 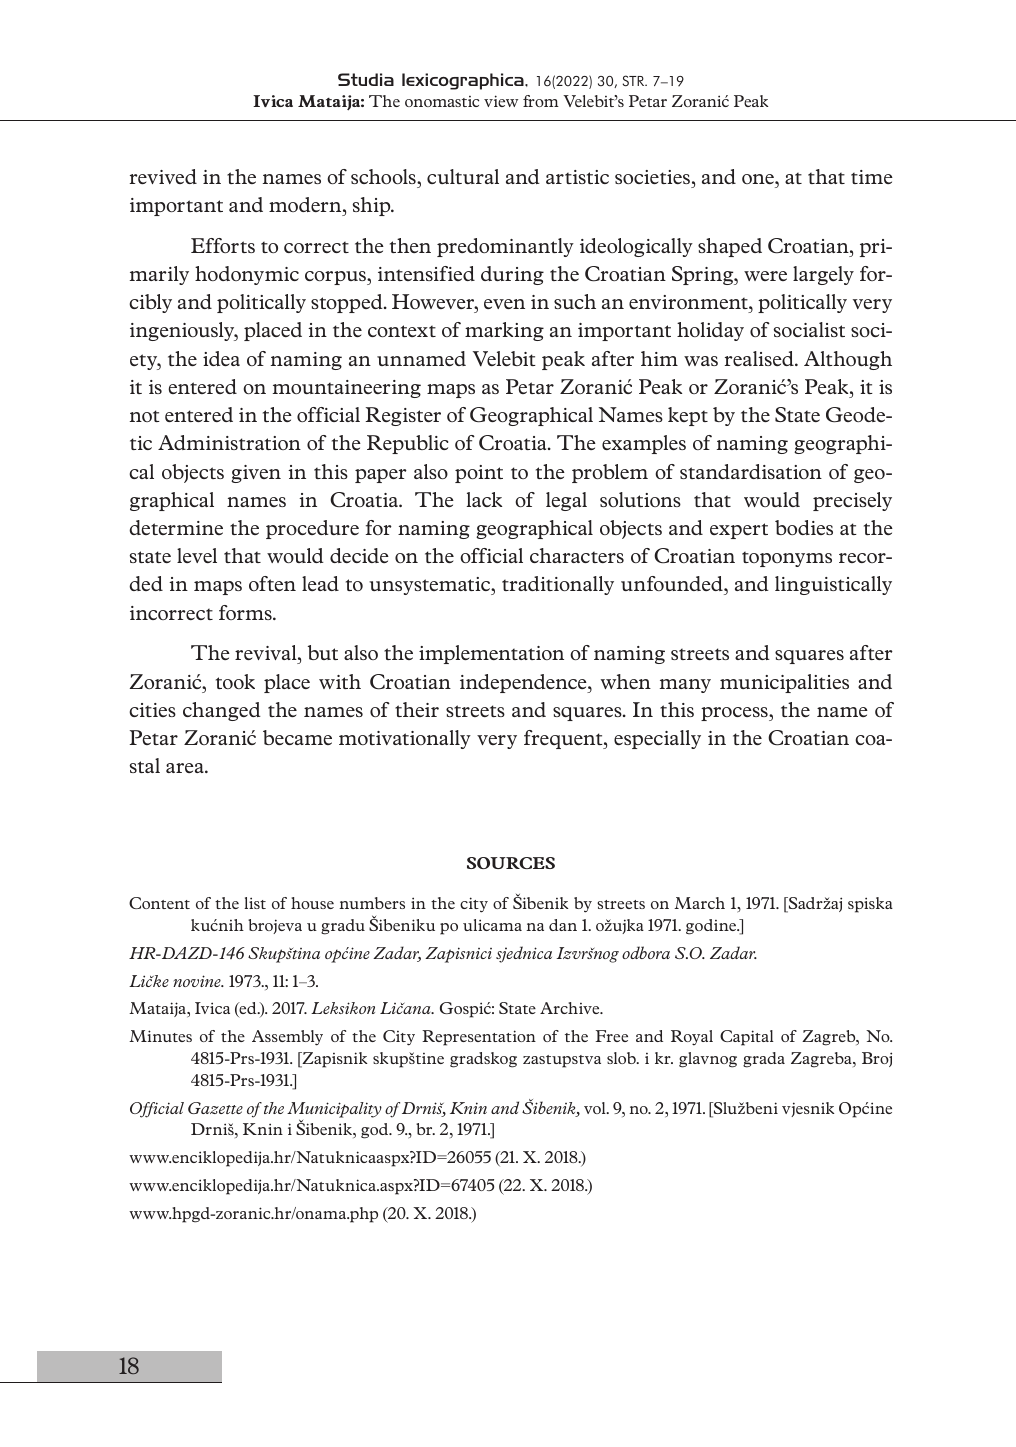 What do you see at coordinates (163, 176) in the screenshot?
I see `revived` at bounding box center [163, 176].
